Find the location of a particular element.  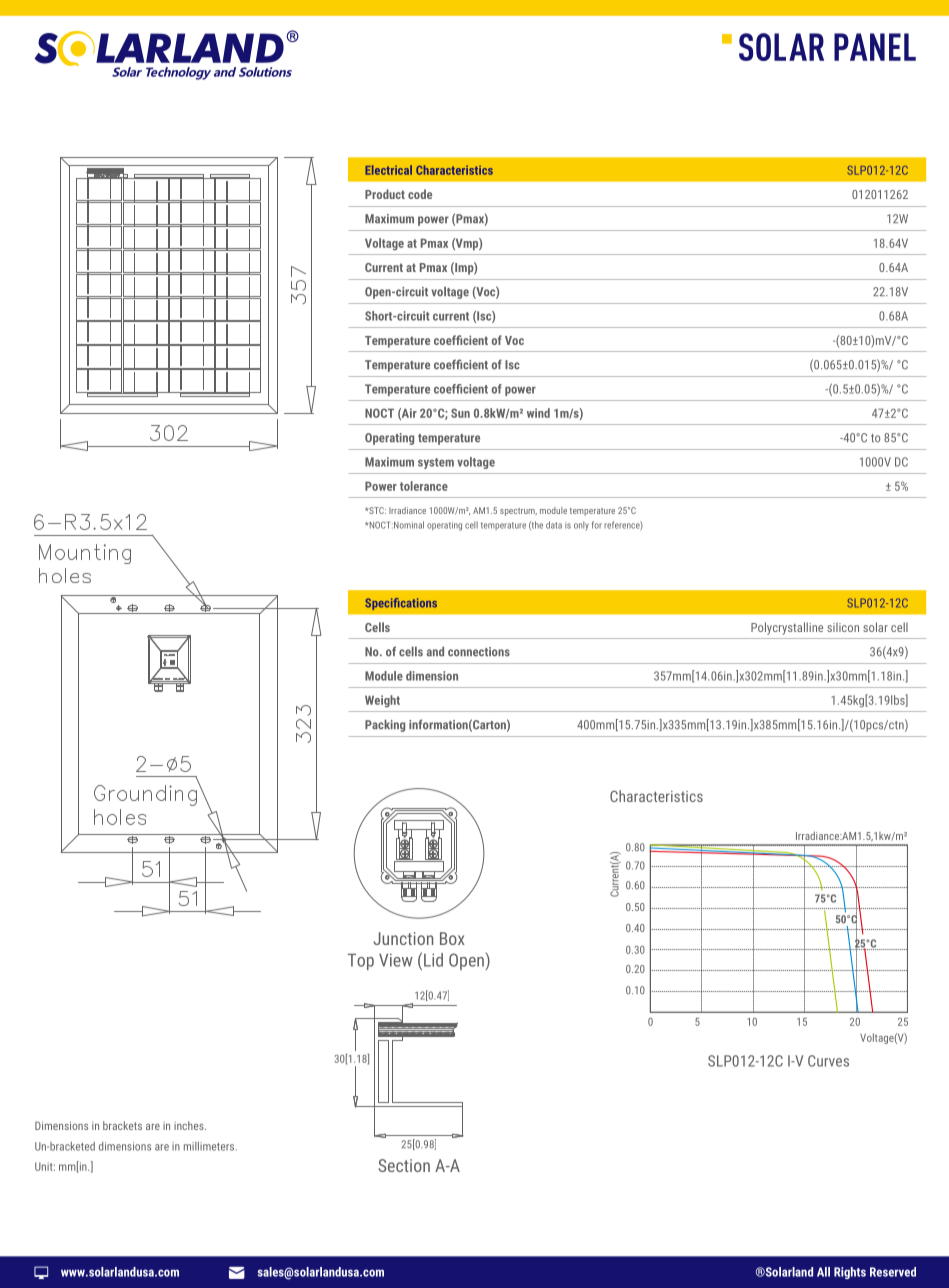

wind is located at coordinates (538, 413).
